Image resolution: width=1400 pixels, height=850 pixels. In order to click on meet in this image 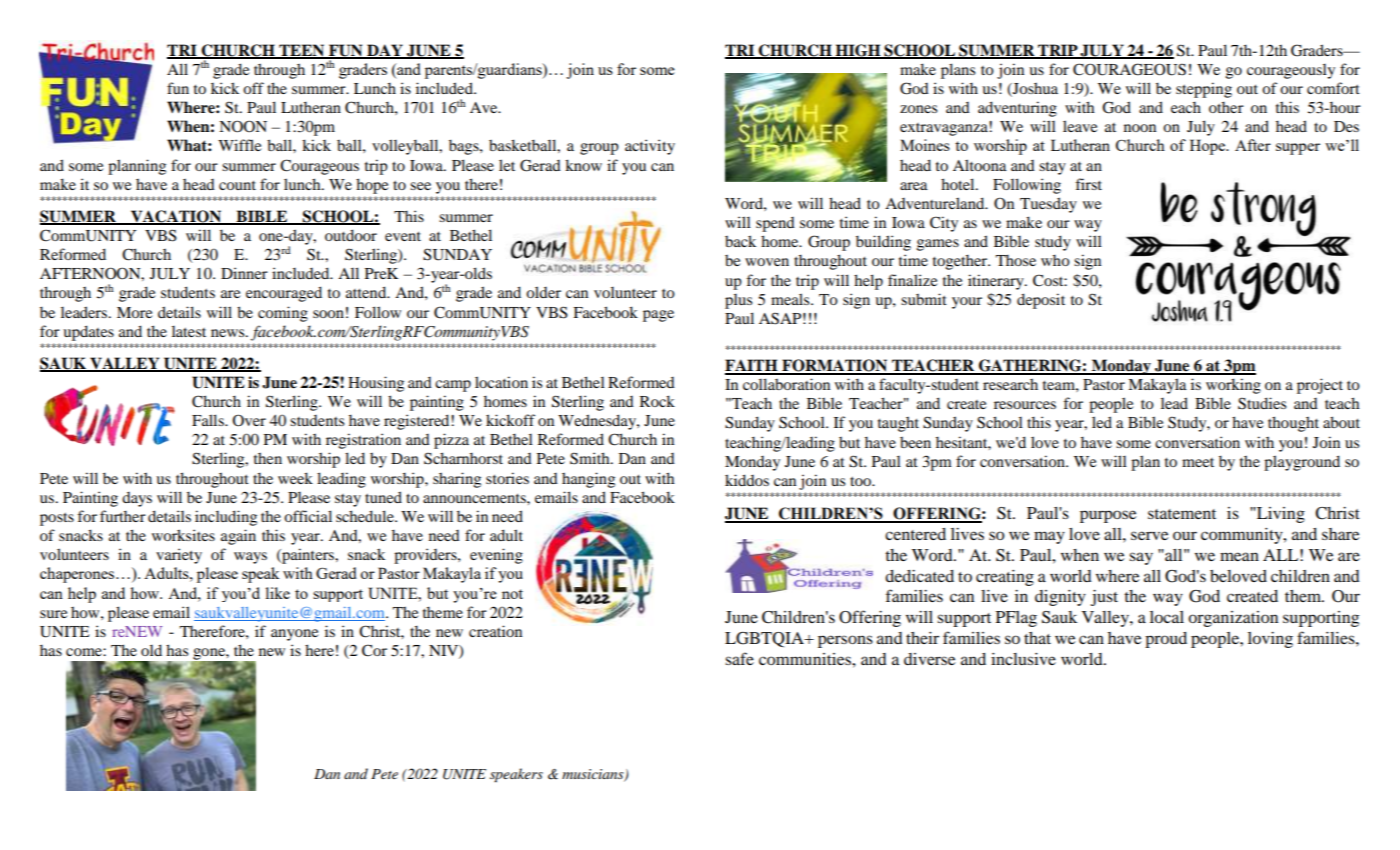, I will do `click(1198, 462)`.
